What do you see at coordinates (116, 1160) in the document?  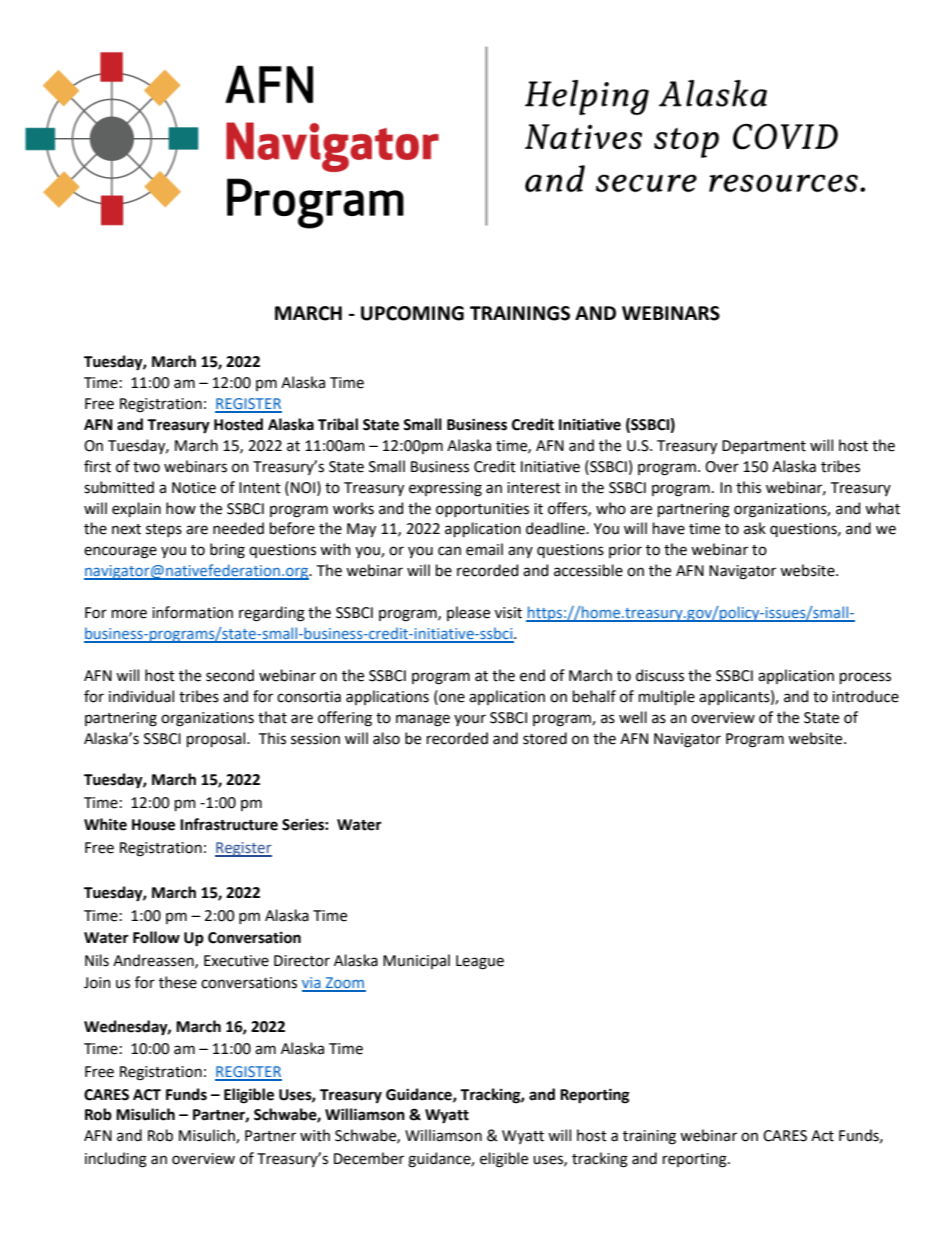 I see `including` at bounding box center [116, 1160].
